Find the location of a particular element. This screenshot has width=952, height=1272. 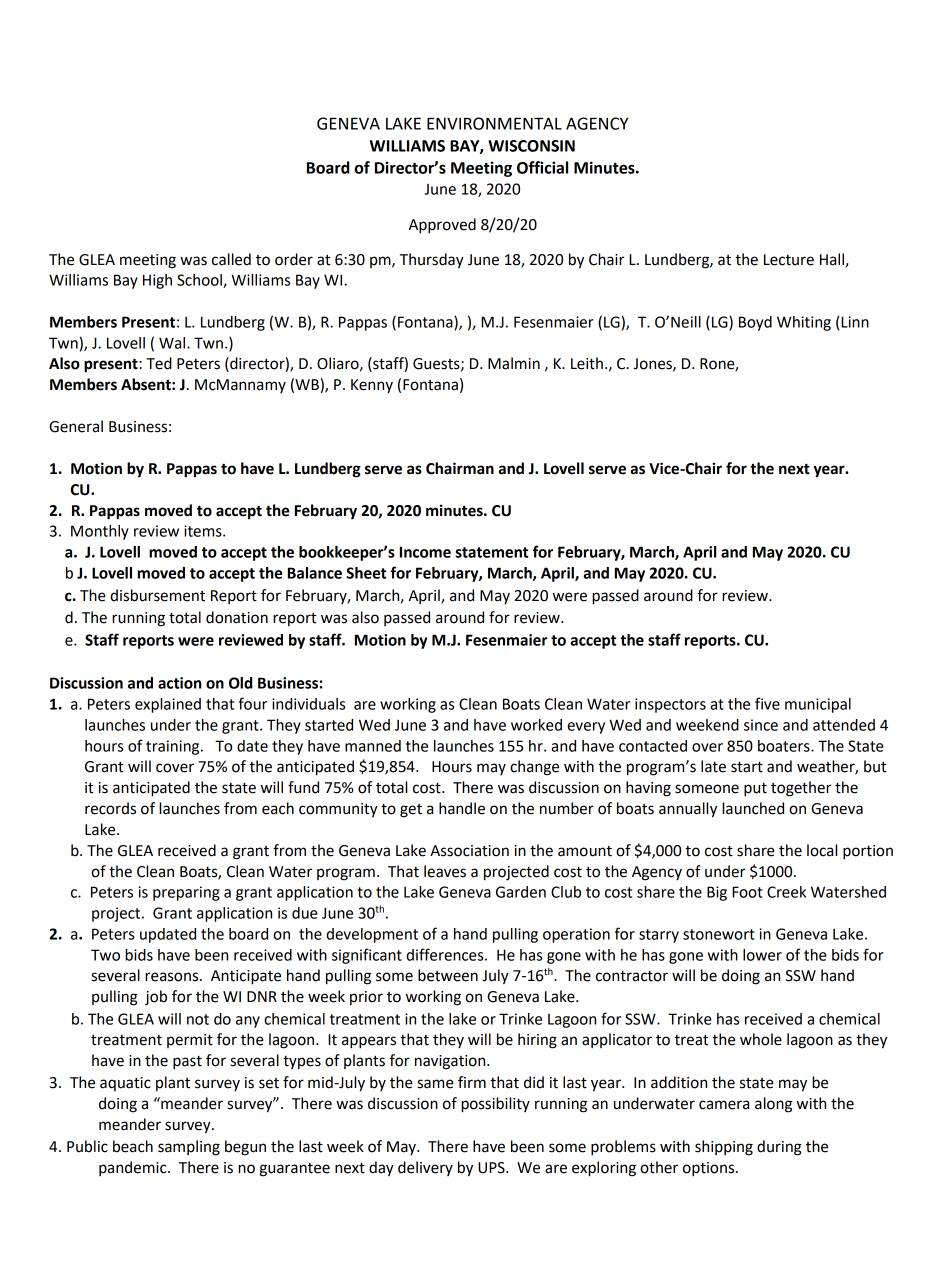

UPS is located at coordinates (492, 1168).
